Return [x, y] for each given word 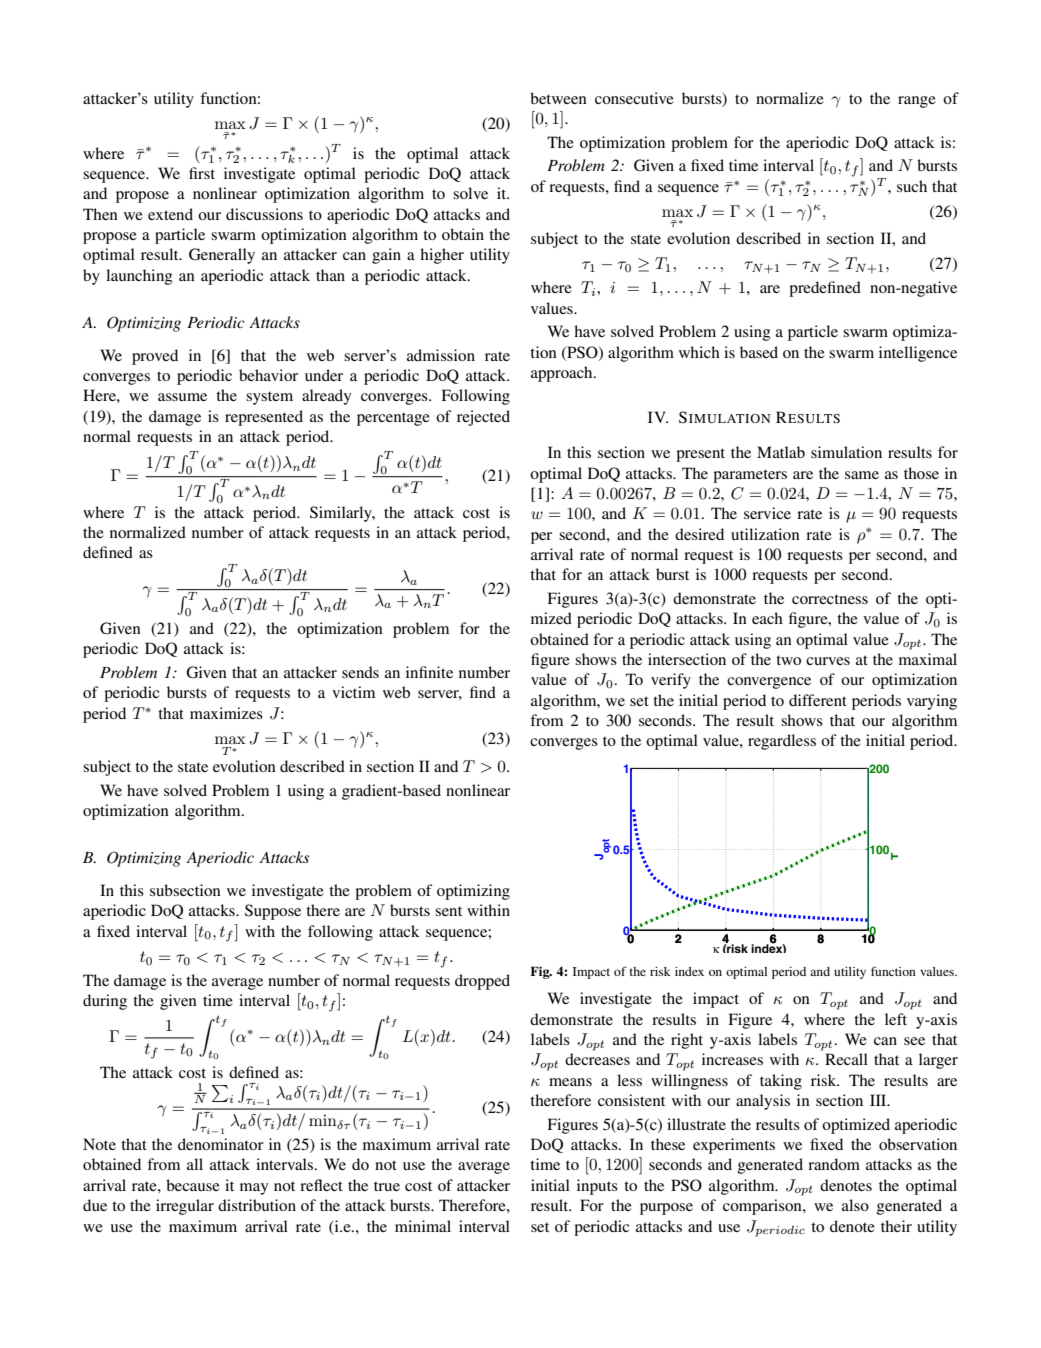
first [202, 173]
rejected [483, 418]
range [917, 102]
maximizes [226, 713]
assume [182, 397]
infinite [429, 672]
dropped [482, 982]
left [896, 1019]
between [558, 98]
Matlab [781, 452]
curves [828, 661]
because [193, 1185]
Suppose [273, 912]
